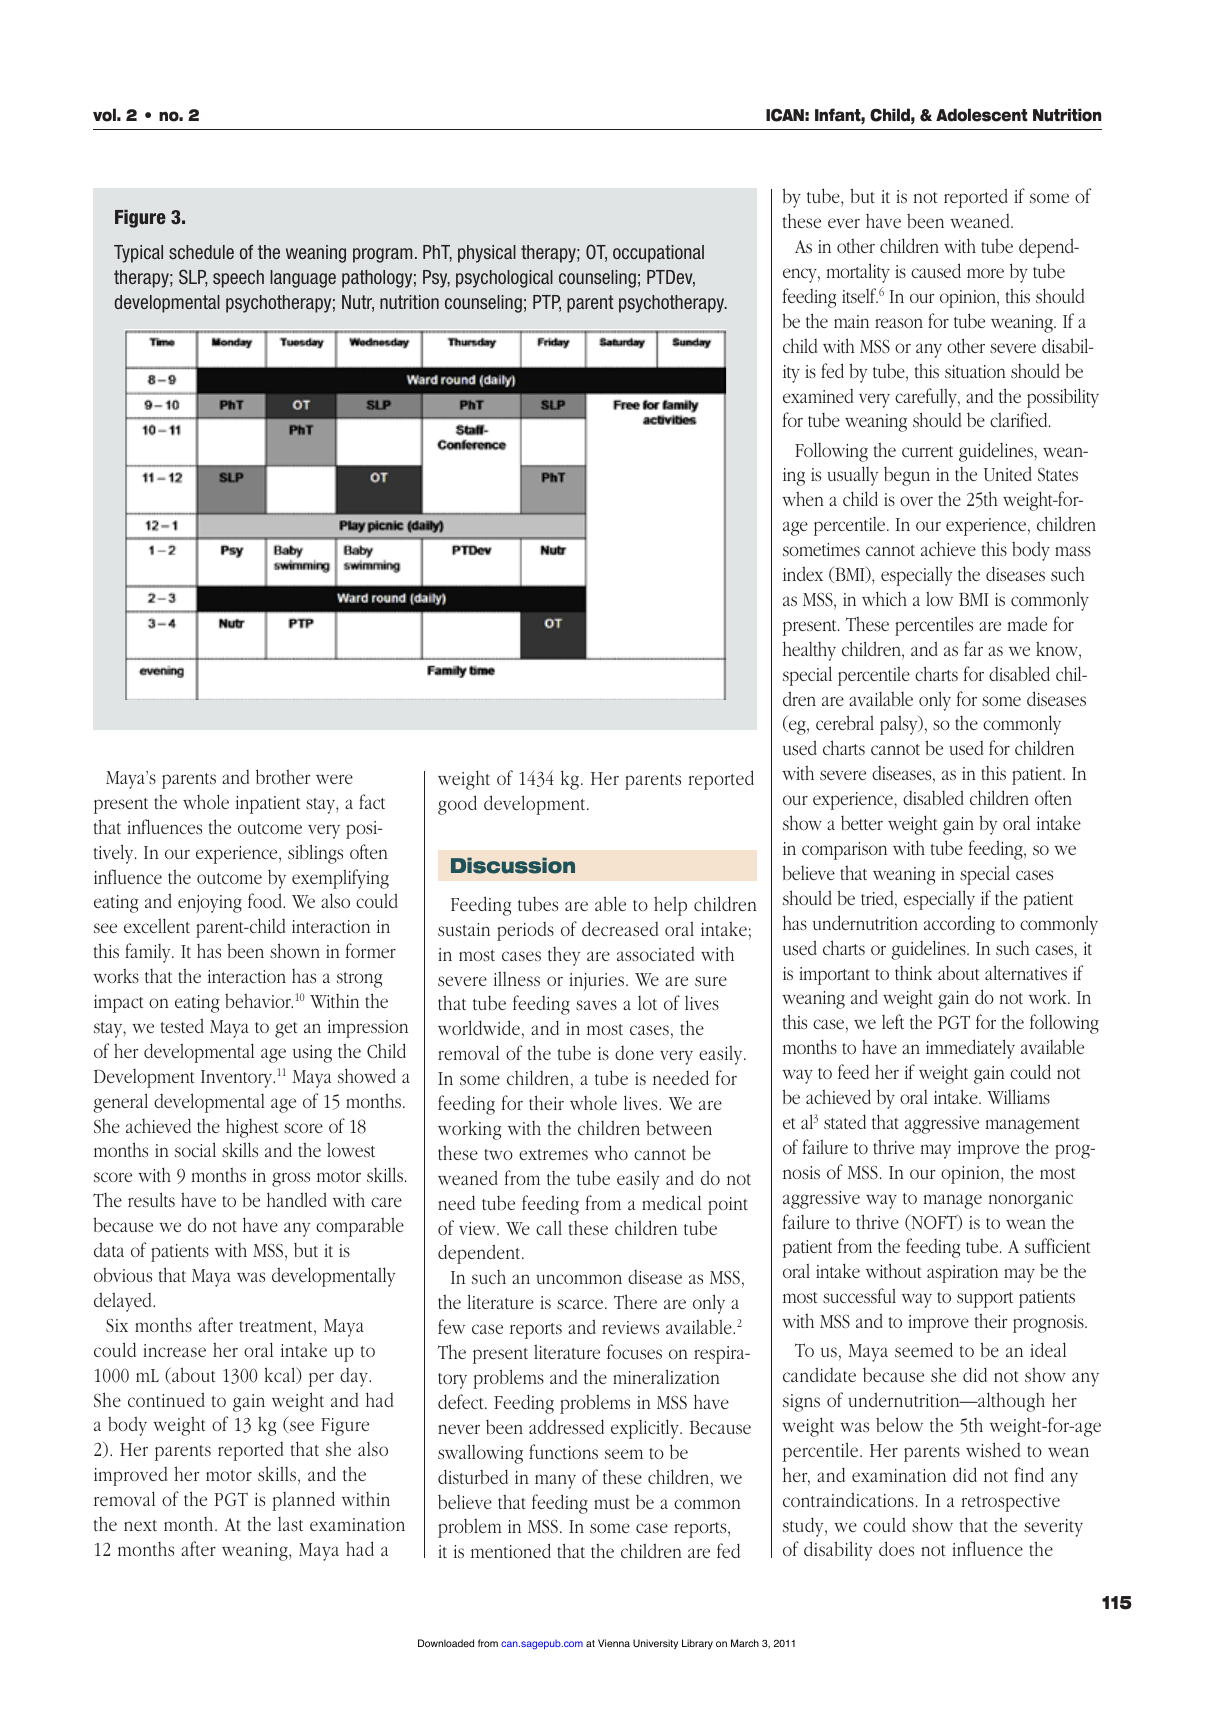 This screenshot has height=1717, width=1214. Describe the element at coordinates (959, 925) in the screenshot. I see `according` at that location.
